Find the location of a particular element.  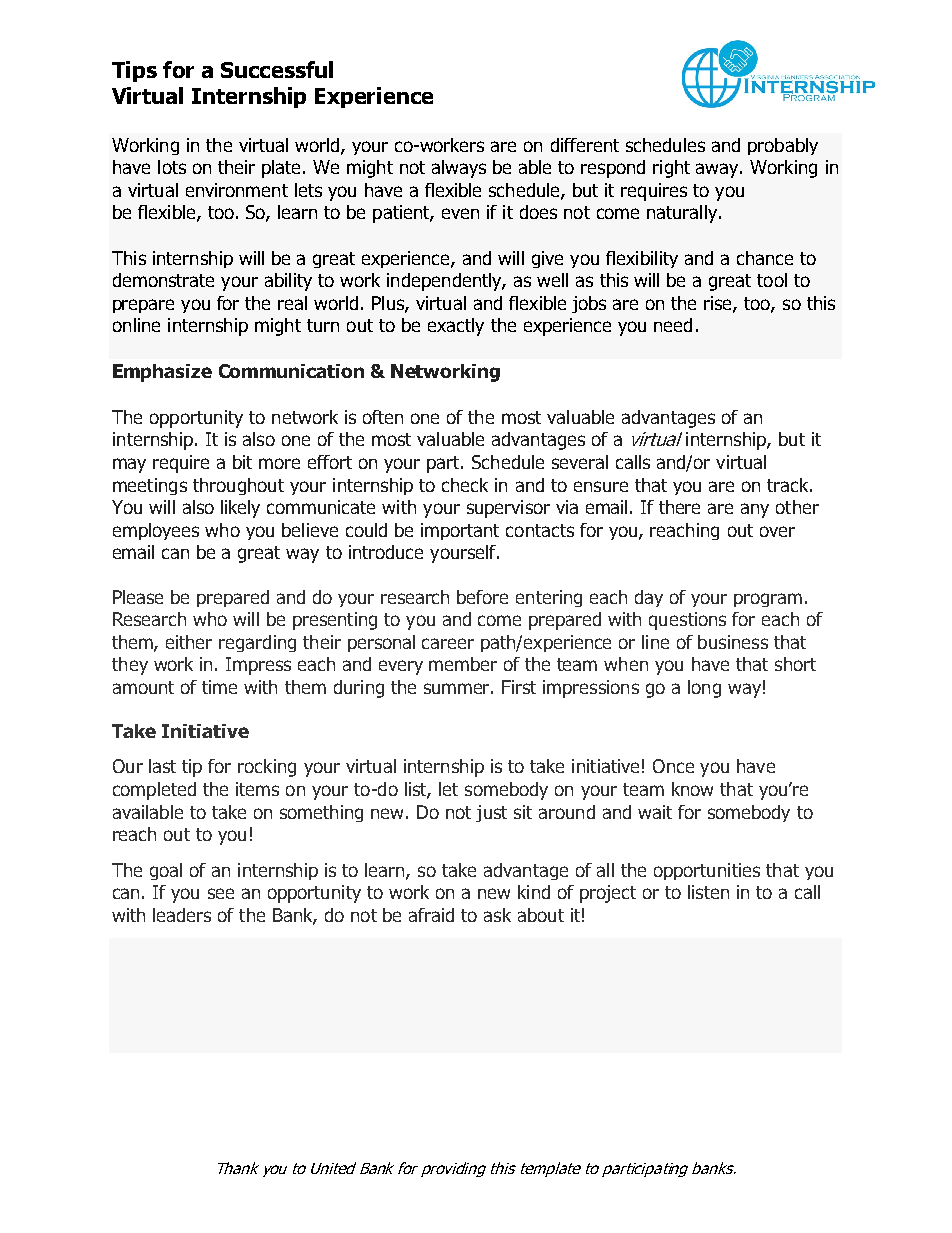

see is located at coordinates (221, 893).
